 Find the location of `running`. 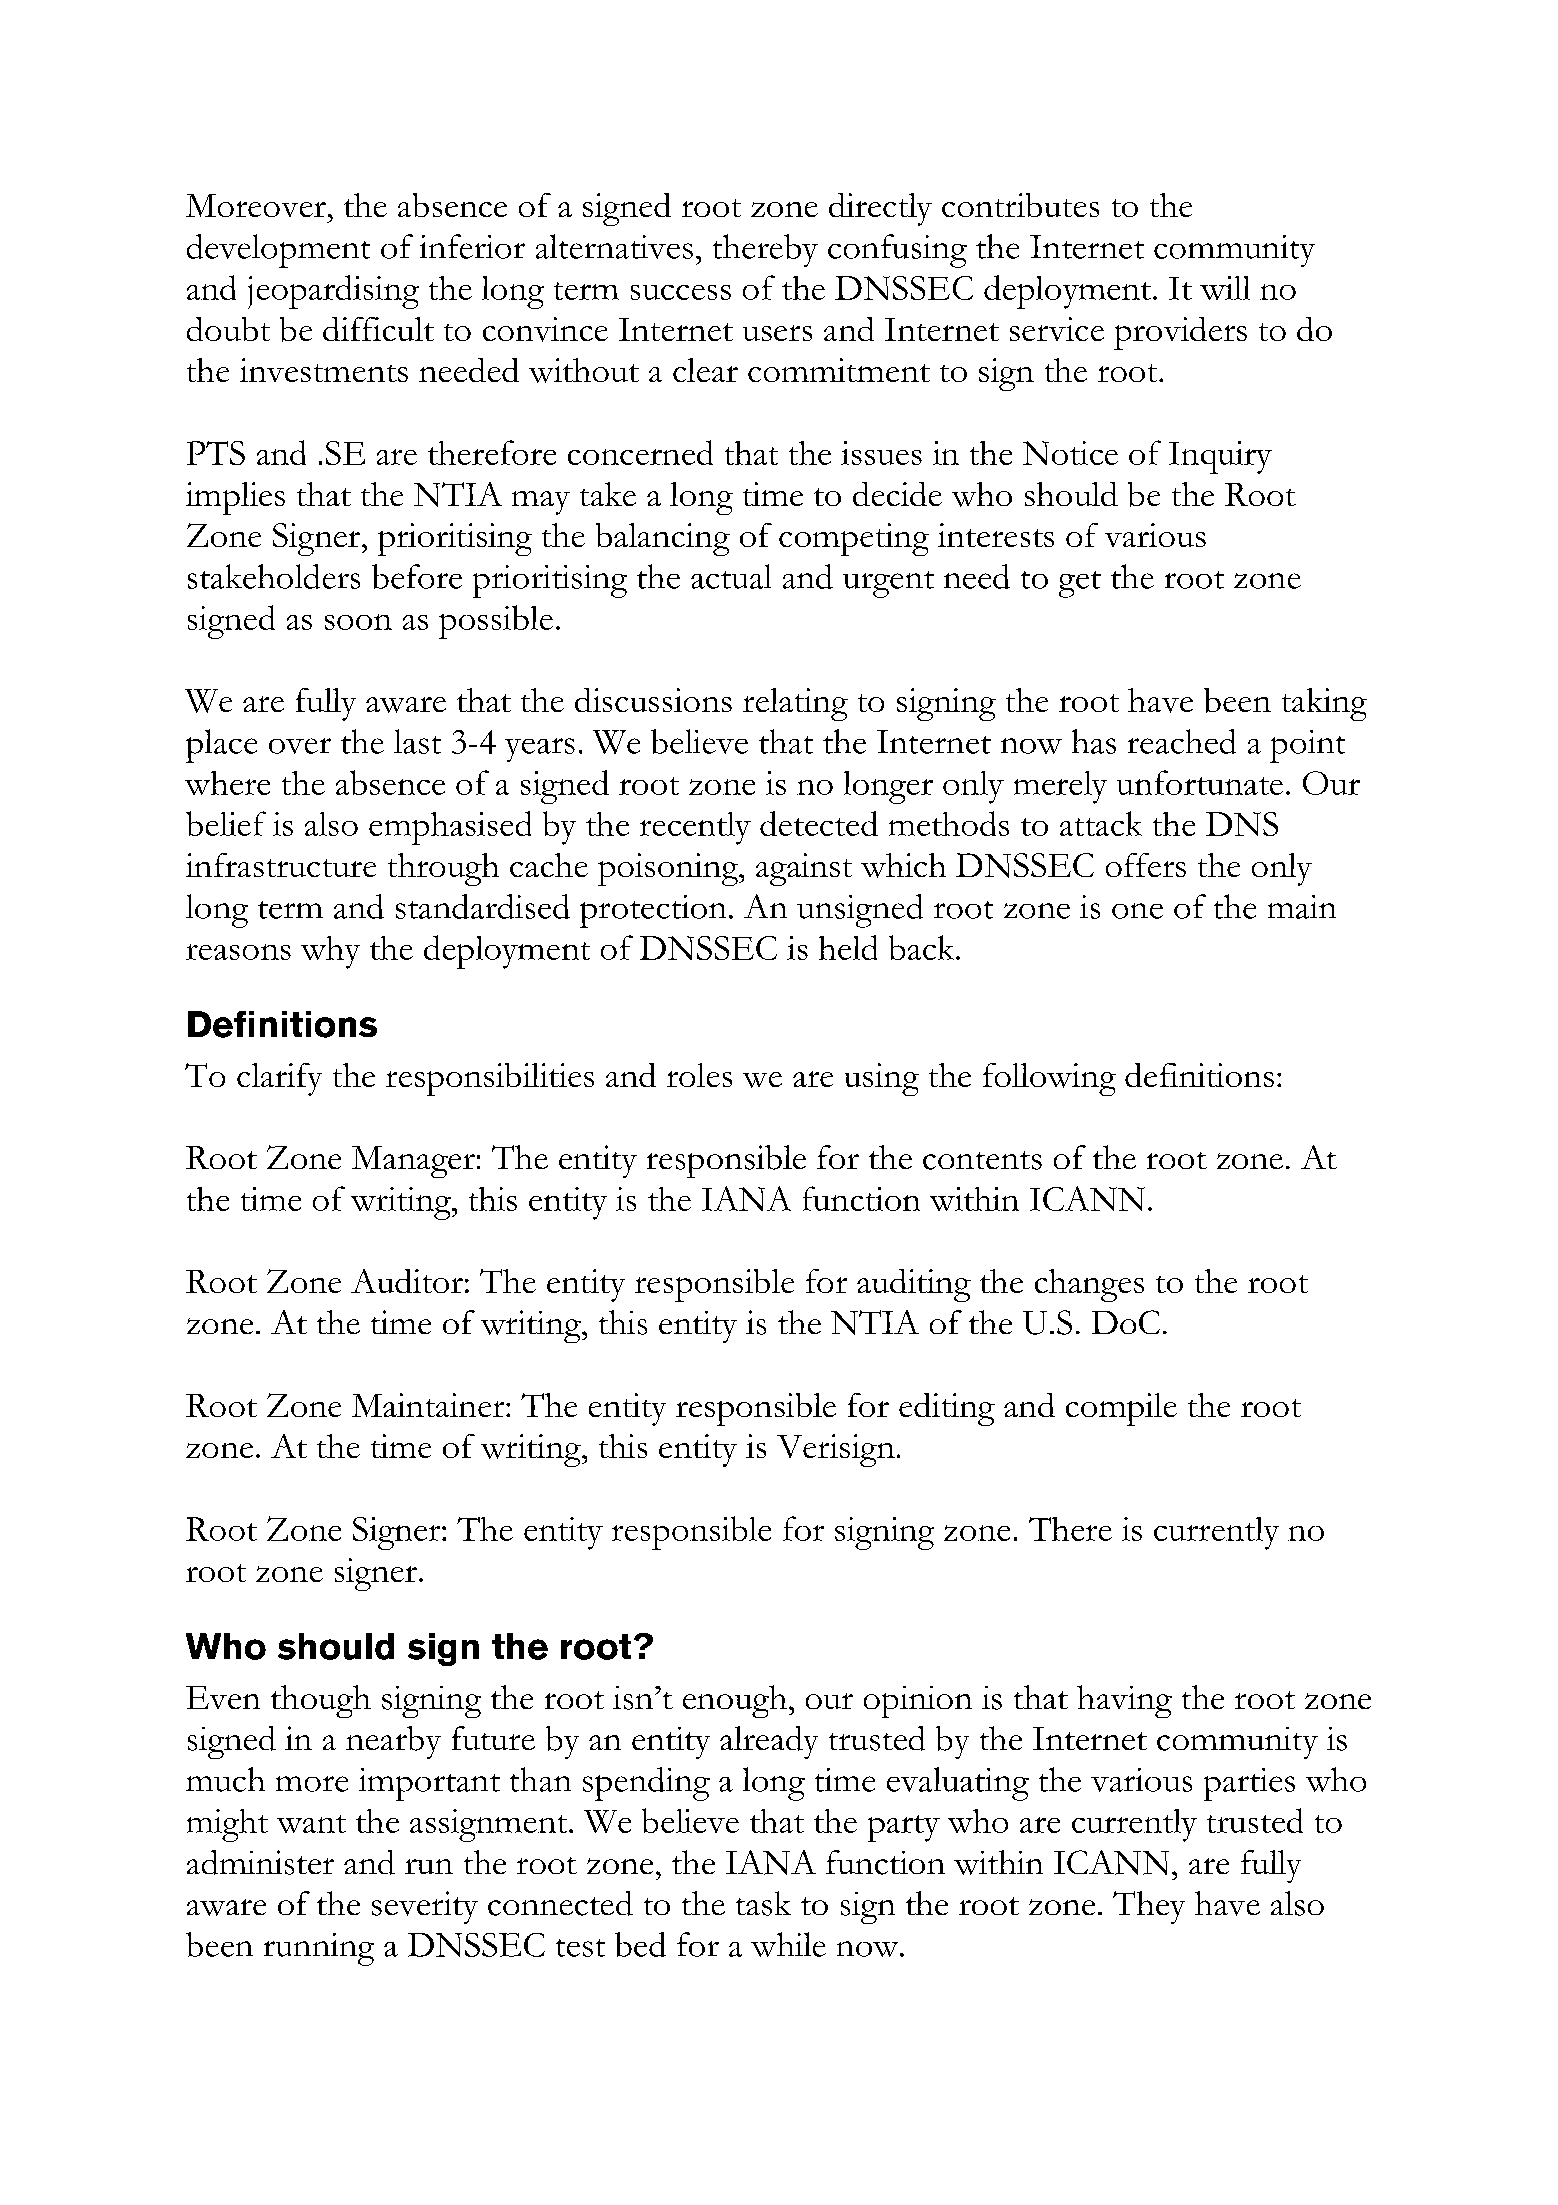

running is located at coordinates (319, 1949).
